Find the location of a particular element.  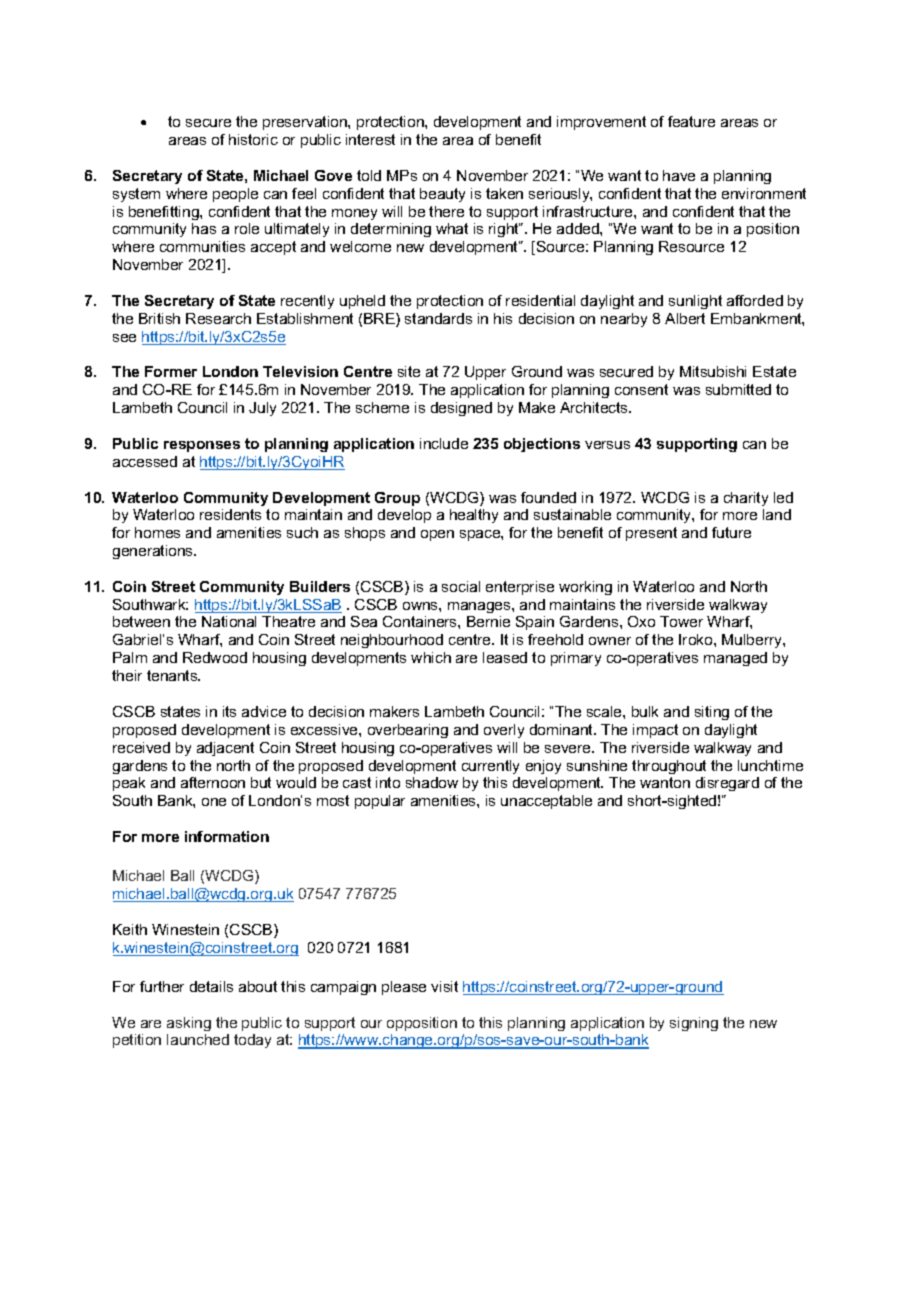

adjacent is located at coordinates (225, 749).
